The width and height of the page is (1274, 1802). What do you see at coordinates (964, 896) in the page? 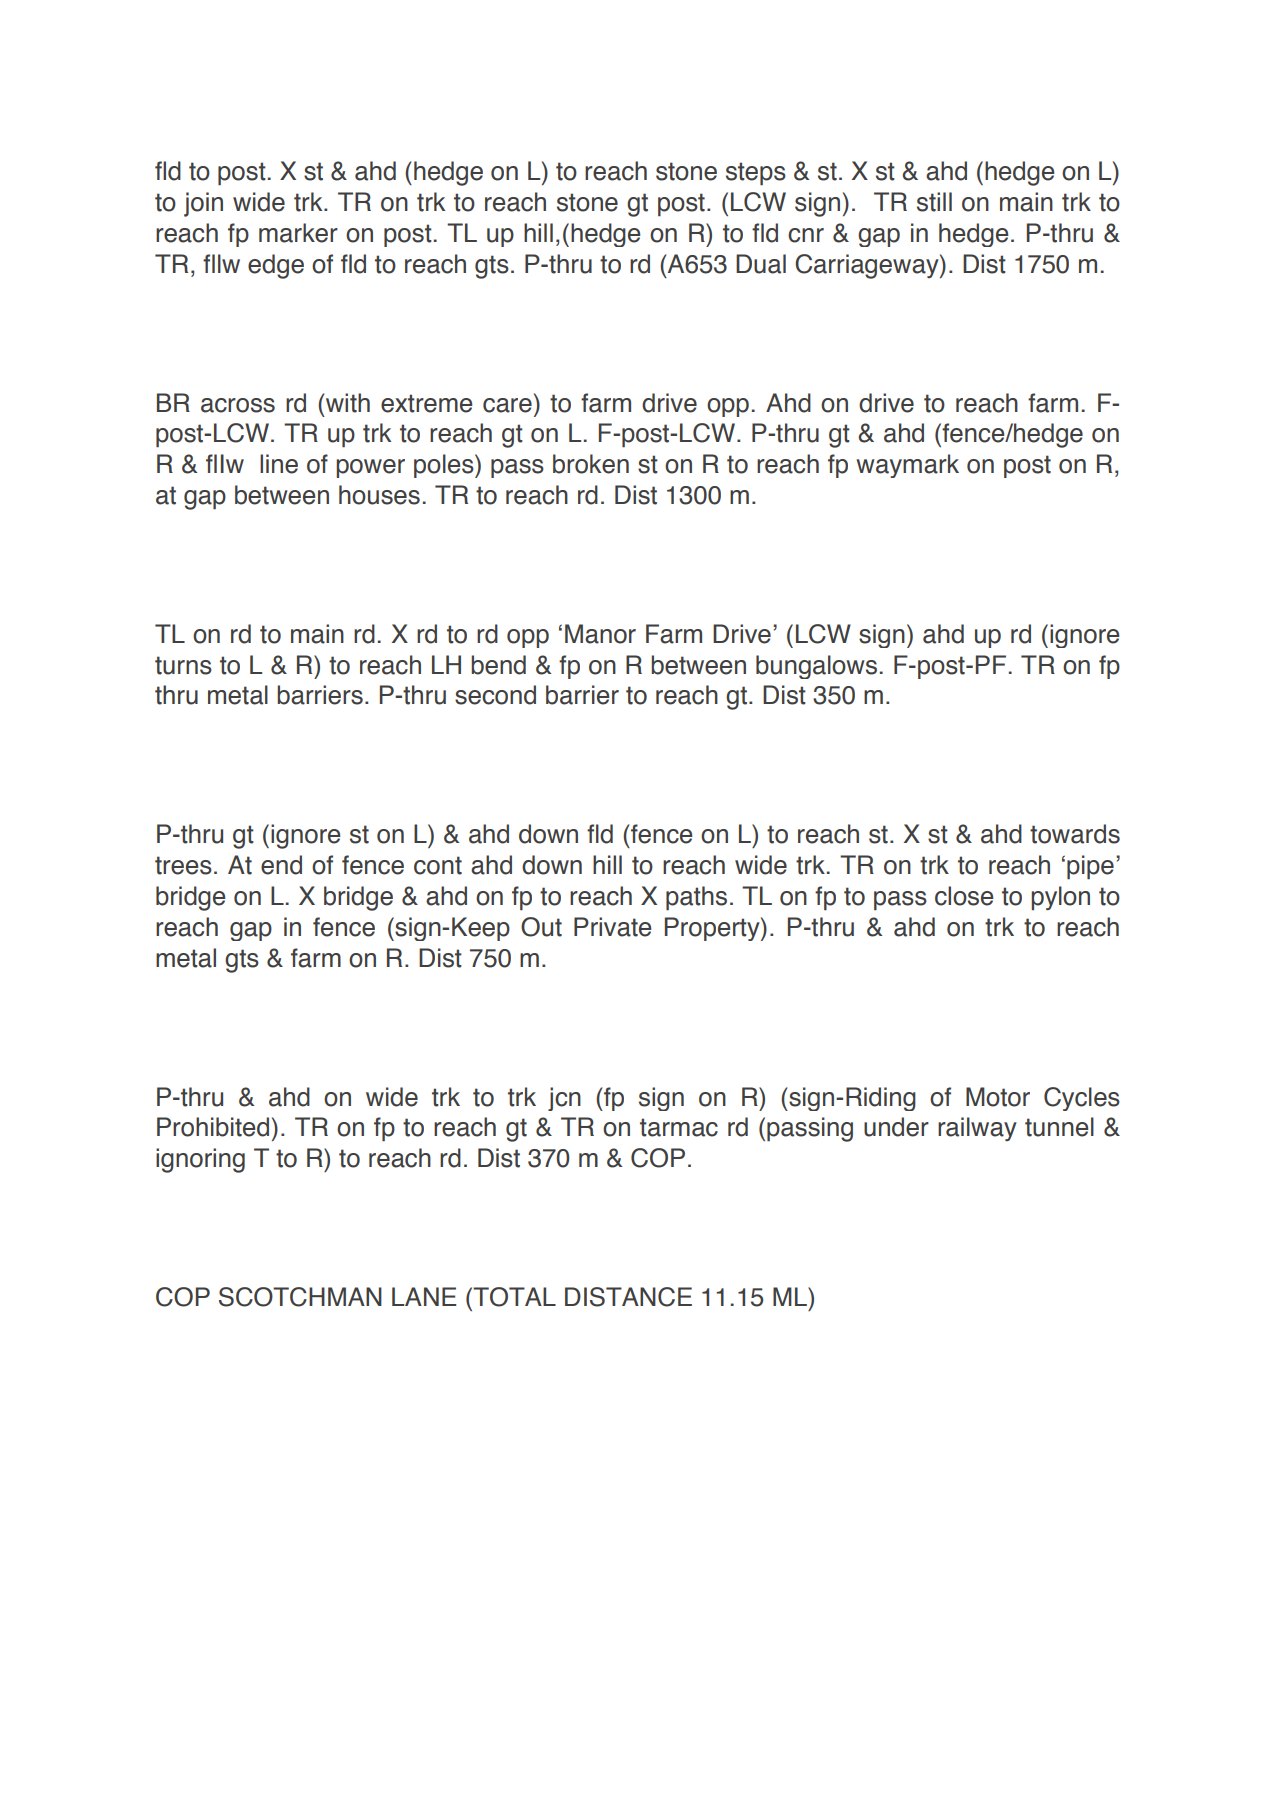
I see `close` at bounding box center [964, 896].
